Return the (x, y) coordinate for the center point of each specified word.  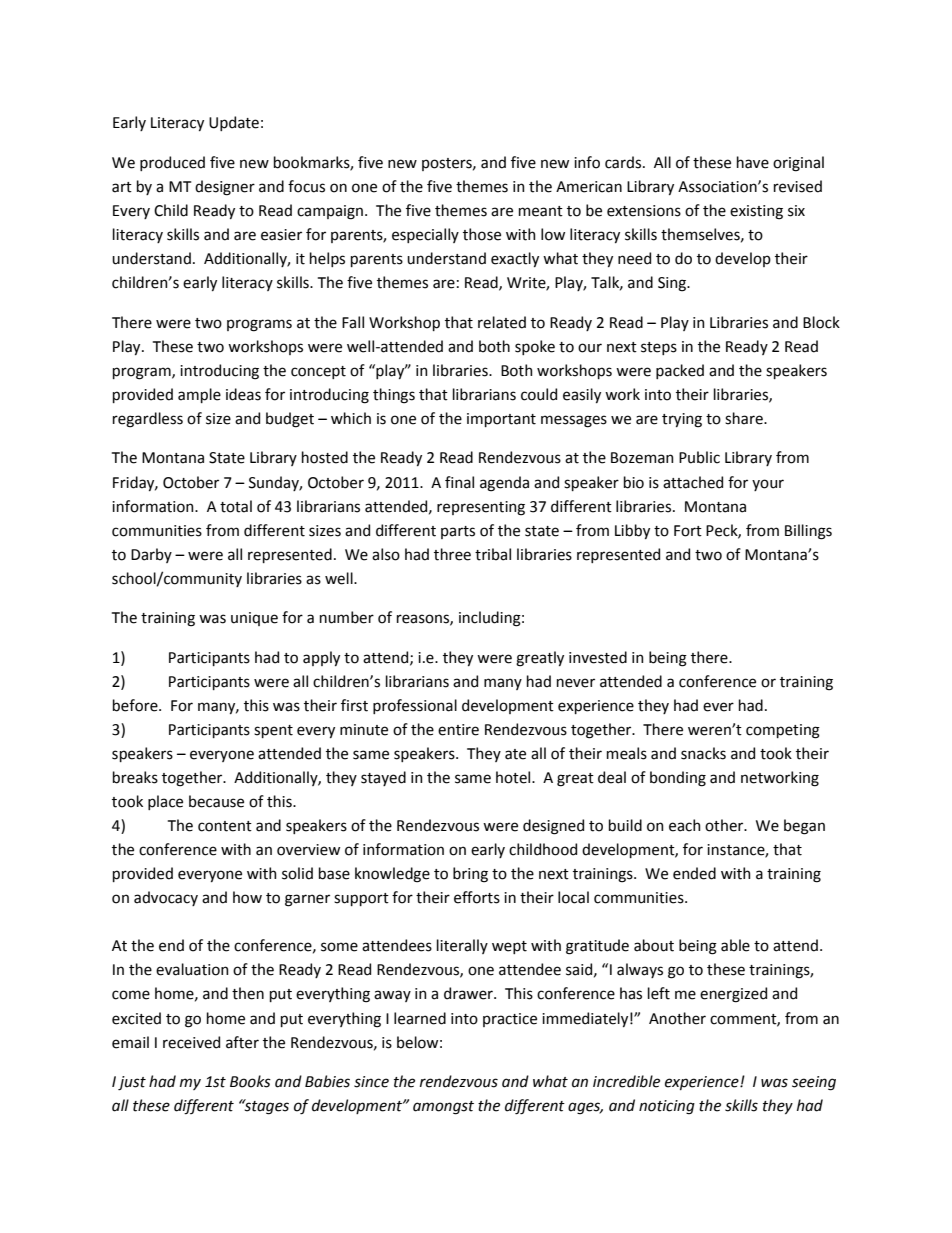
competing (783, 731)
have (753, 162)
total (236, 506)
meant (541, 211)
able (735, 945)
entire (458, 730)
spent (273, 731)
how (247, 897)
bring (470, 875)
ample (199, 395)
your (768, 485)
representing (481, 508)
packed (680, 371)
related (502, 322)
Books (250, 1081)
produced (172, 163)
